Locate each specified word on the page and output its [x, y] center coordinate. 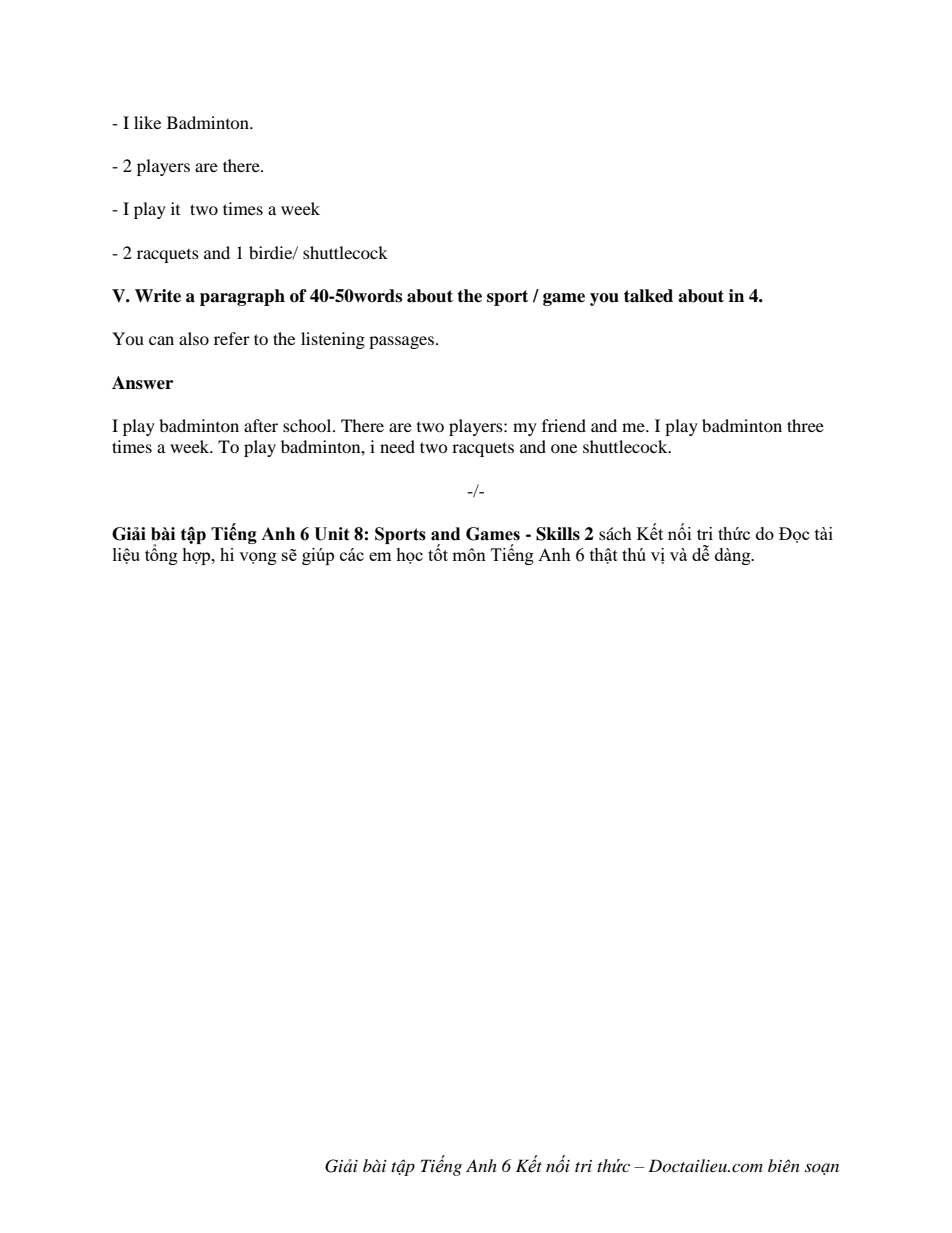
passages [401, 342]
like [147, 122]
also [194, 338]
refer [232, 338]
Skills [558, 534]
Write [158, 296]
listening [333, 340]
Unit [332, 534]
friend [564, 425]
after [261, 425]
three [805, 425]
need [397, 446]
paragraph [242, 297]
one [564, 448]
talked [648, 296]
